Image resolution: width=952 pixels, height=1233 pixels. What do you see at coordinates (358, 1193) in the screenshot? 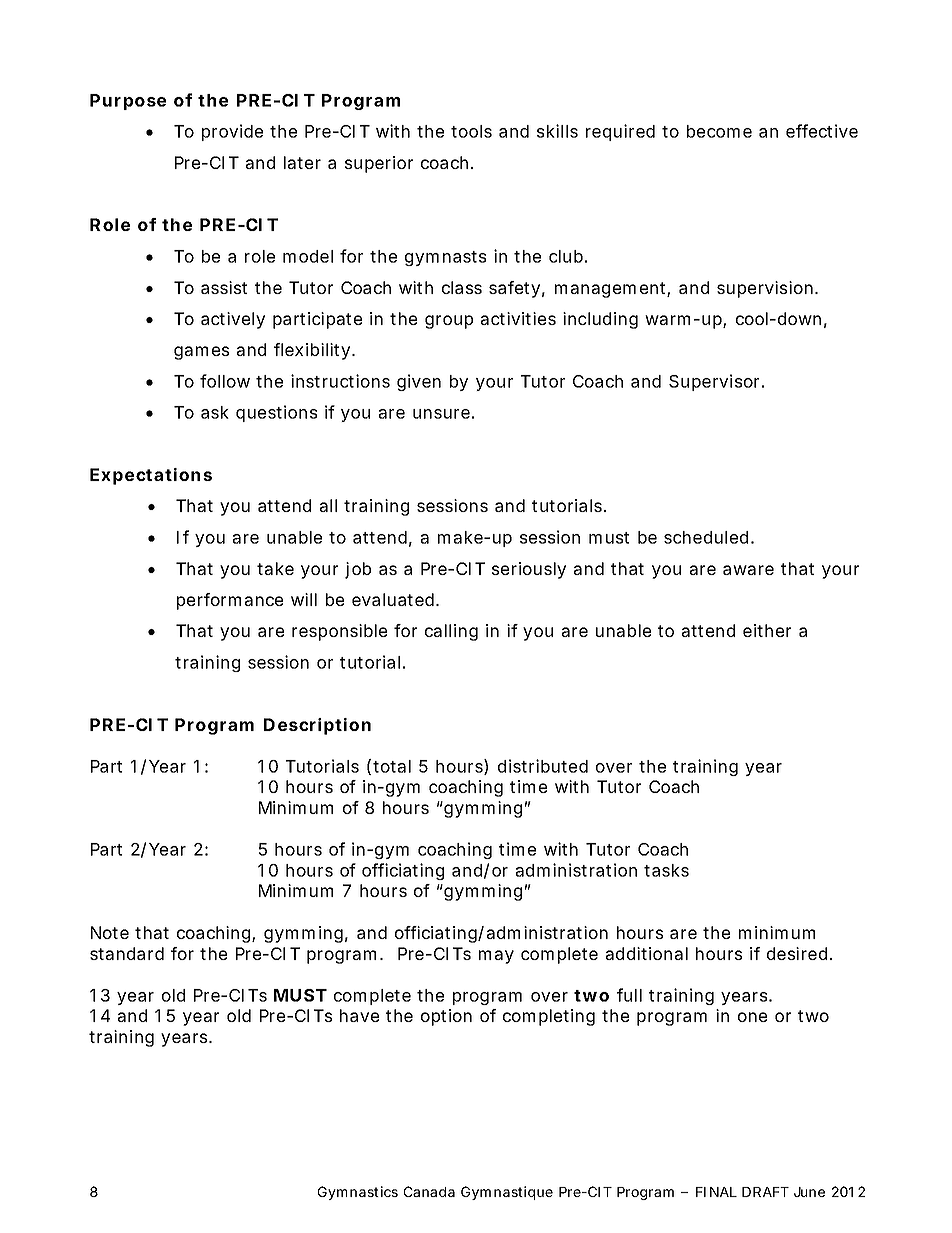
I see `Gymnastics` at bounding box center [358, 1193].
